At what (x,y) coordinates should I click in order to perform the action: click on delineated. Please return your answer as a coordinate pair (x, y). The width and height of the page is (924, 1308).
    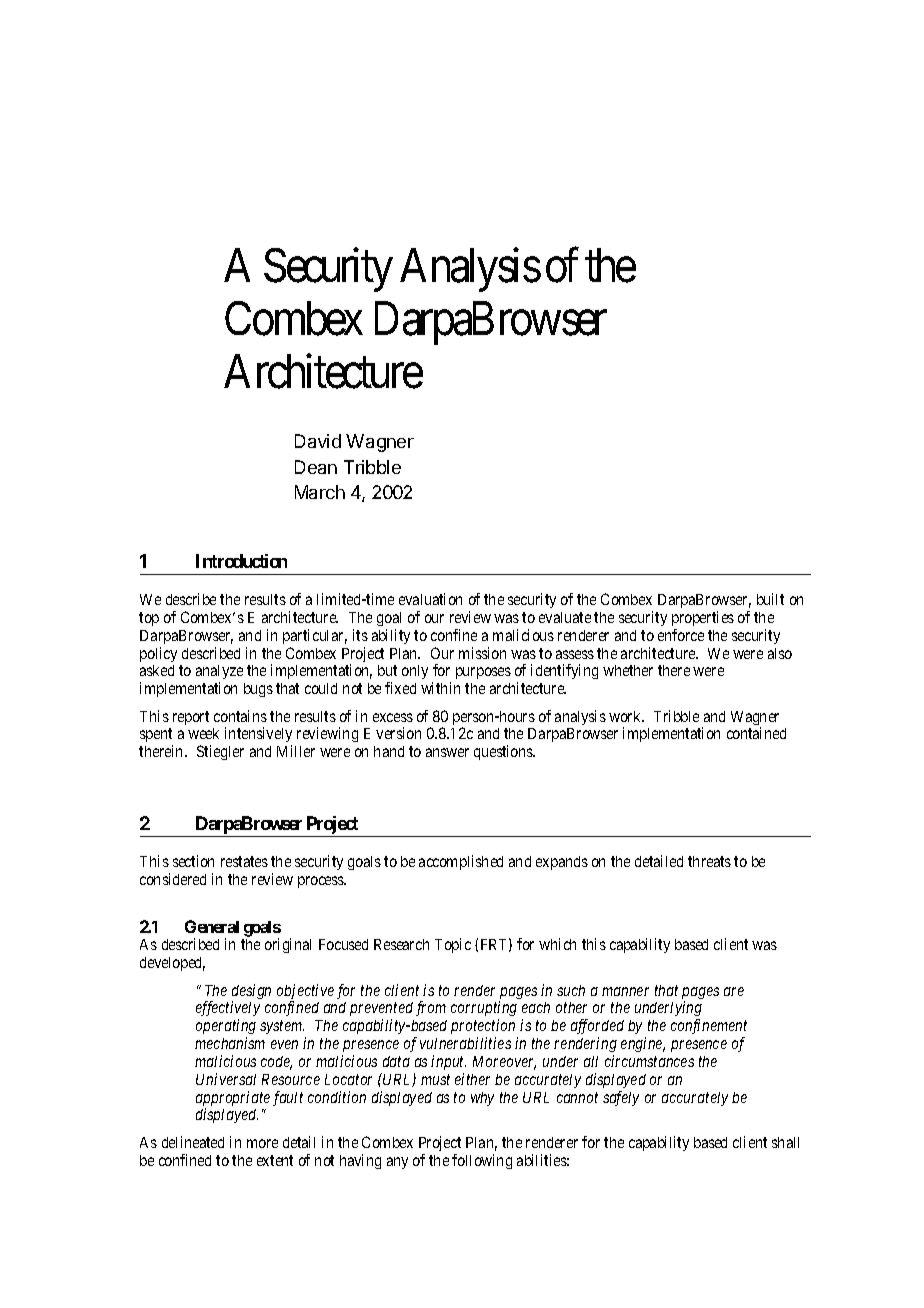
    Looking at the image, I should click on (193, 1142).
